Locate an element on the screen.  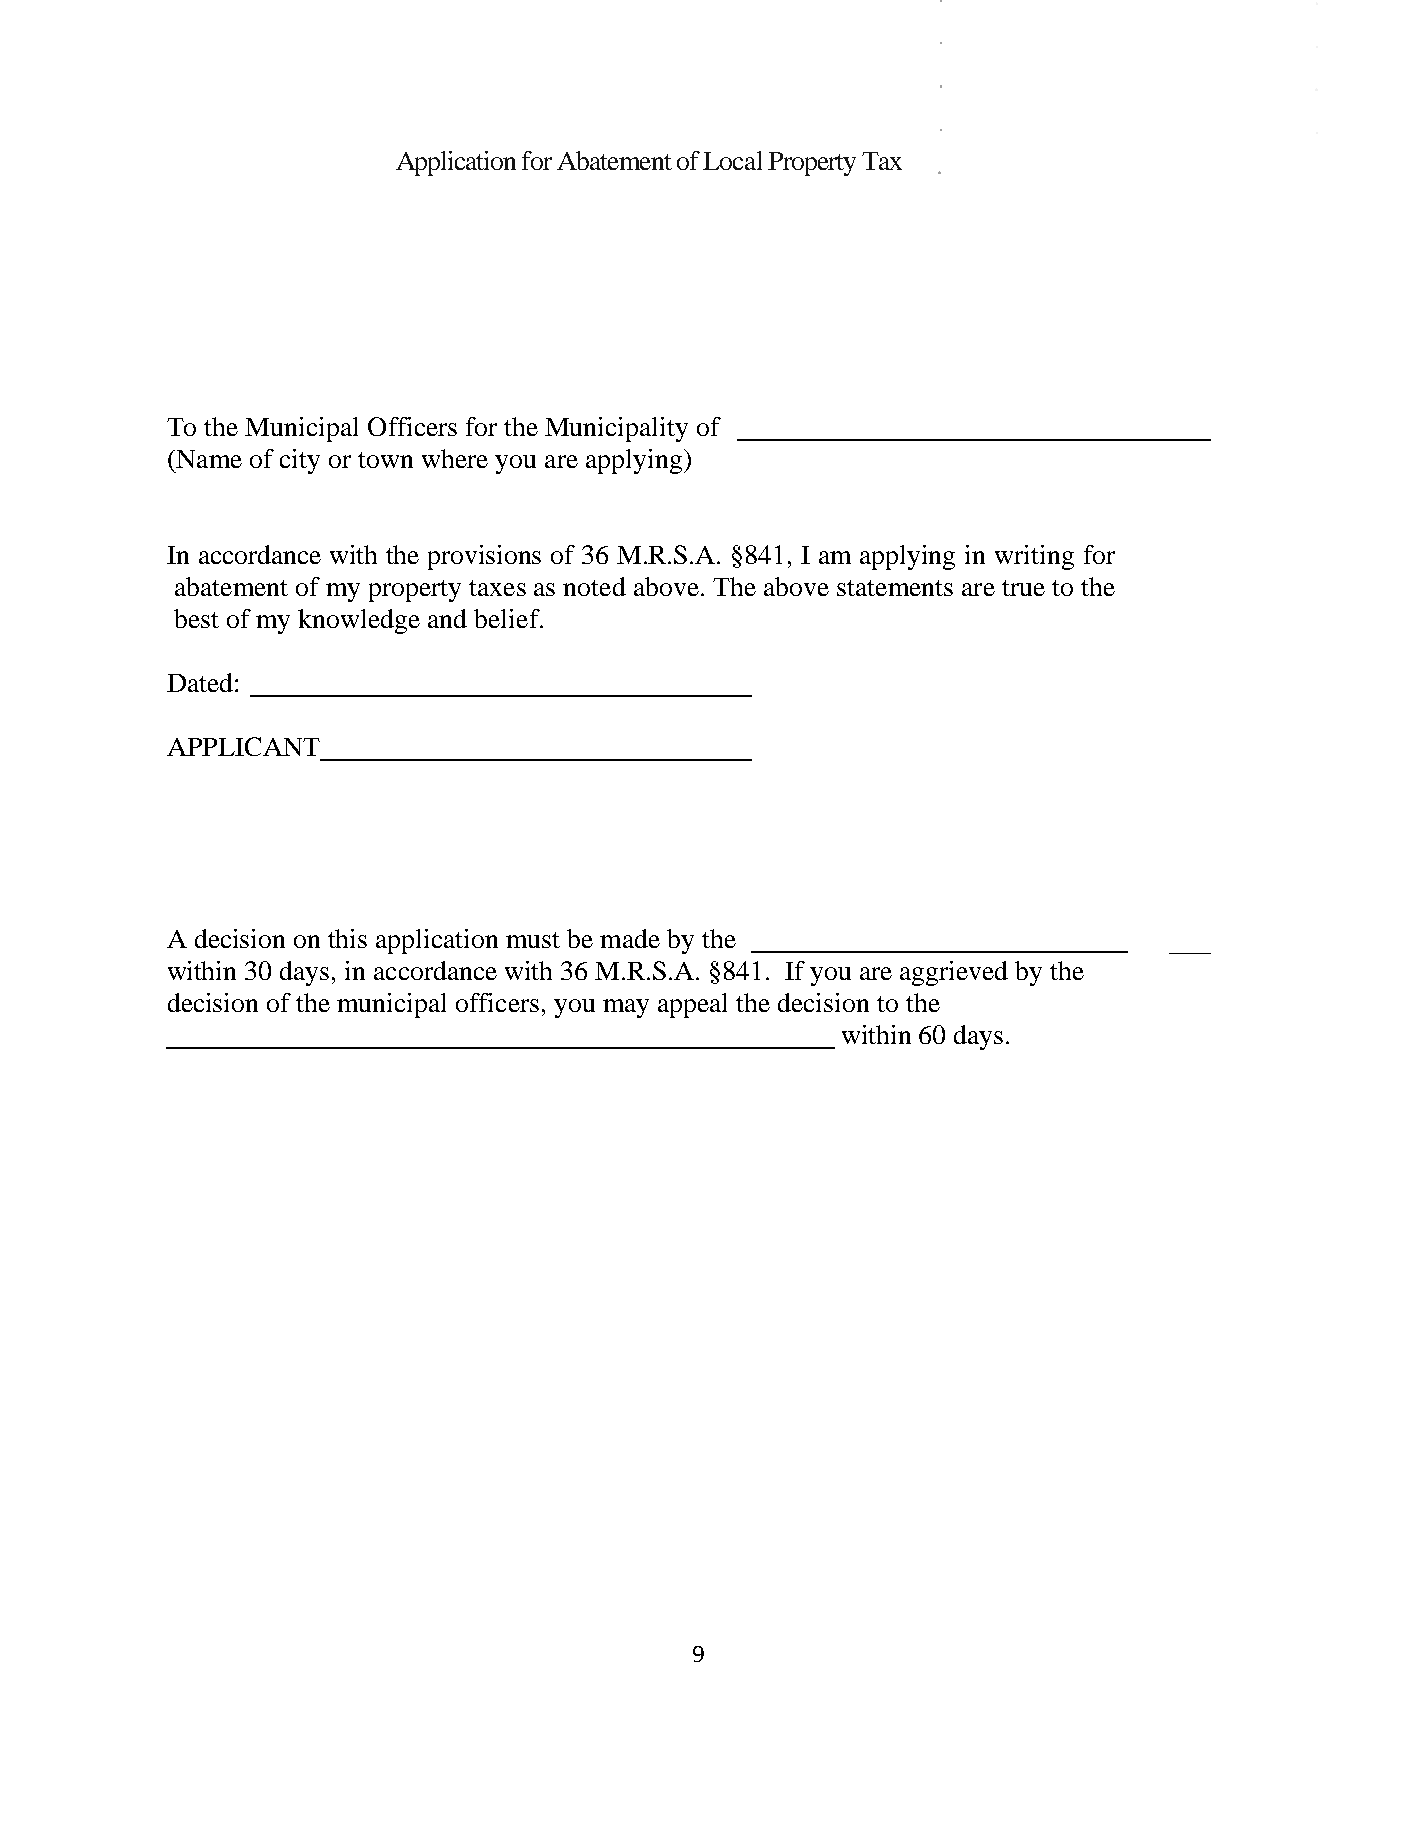
made is located at coordinates (630, 938).
